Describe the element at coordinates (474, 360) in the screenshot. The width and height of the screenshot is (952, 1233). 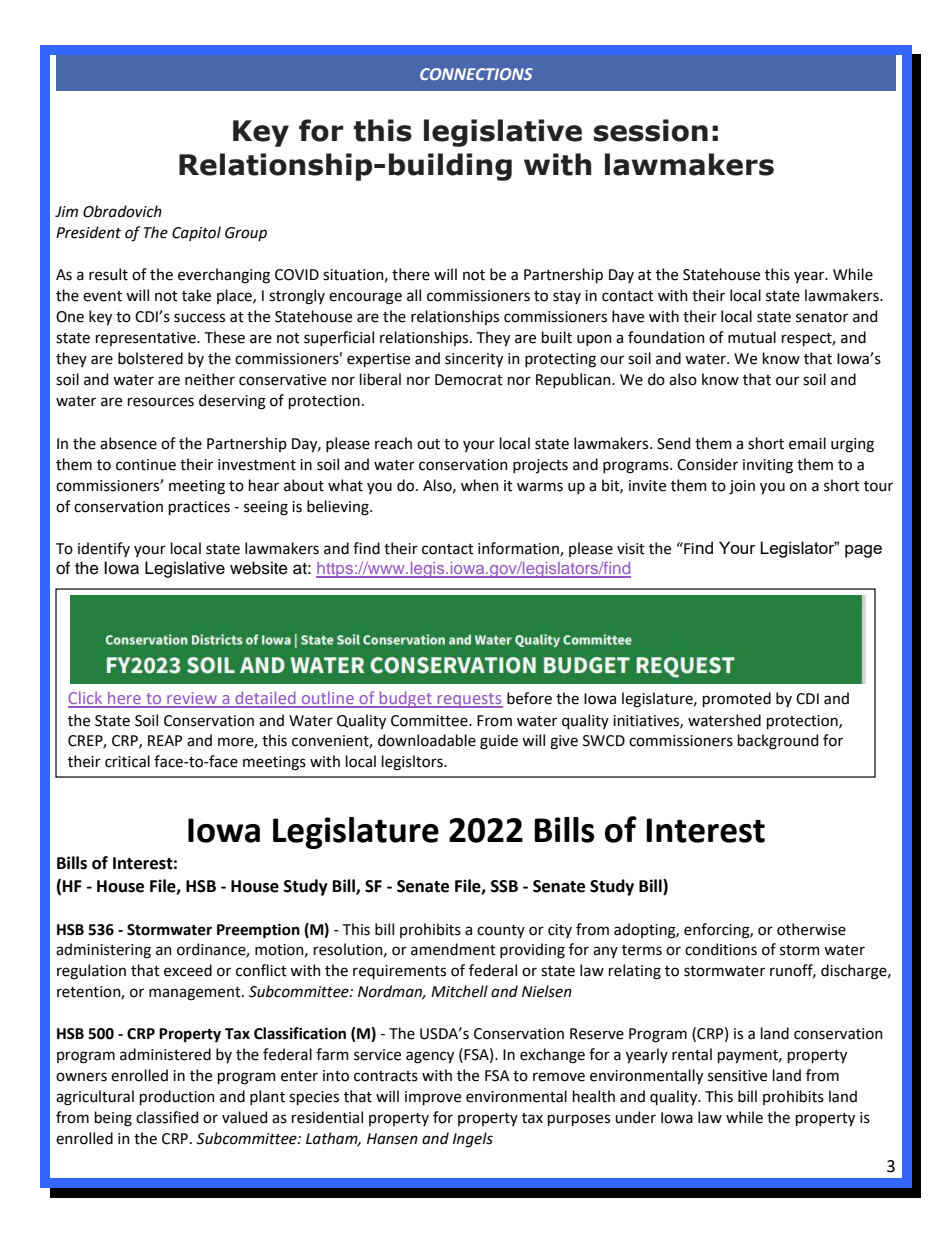
I see `sincerity` at that location.
